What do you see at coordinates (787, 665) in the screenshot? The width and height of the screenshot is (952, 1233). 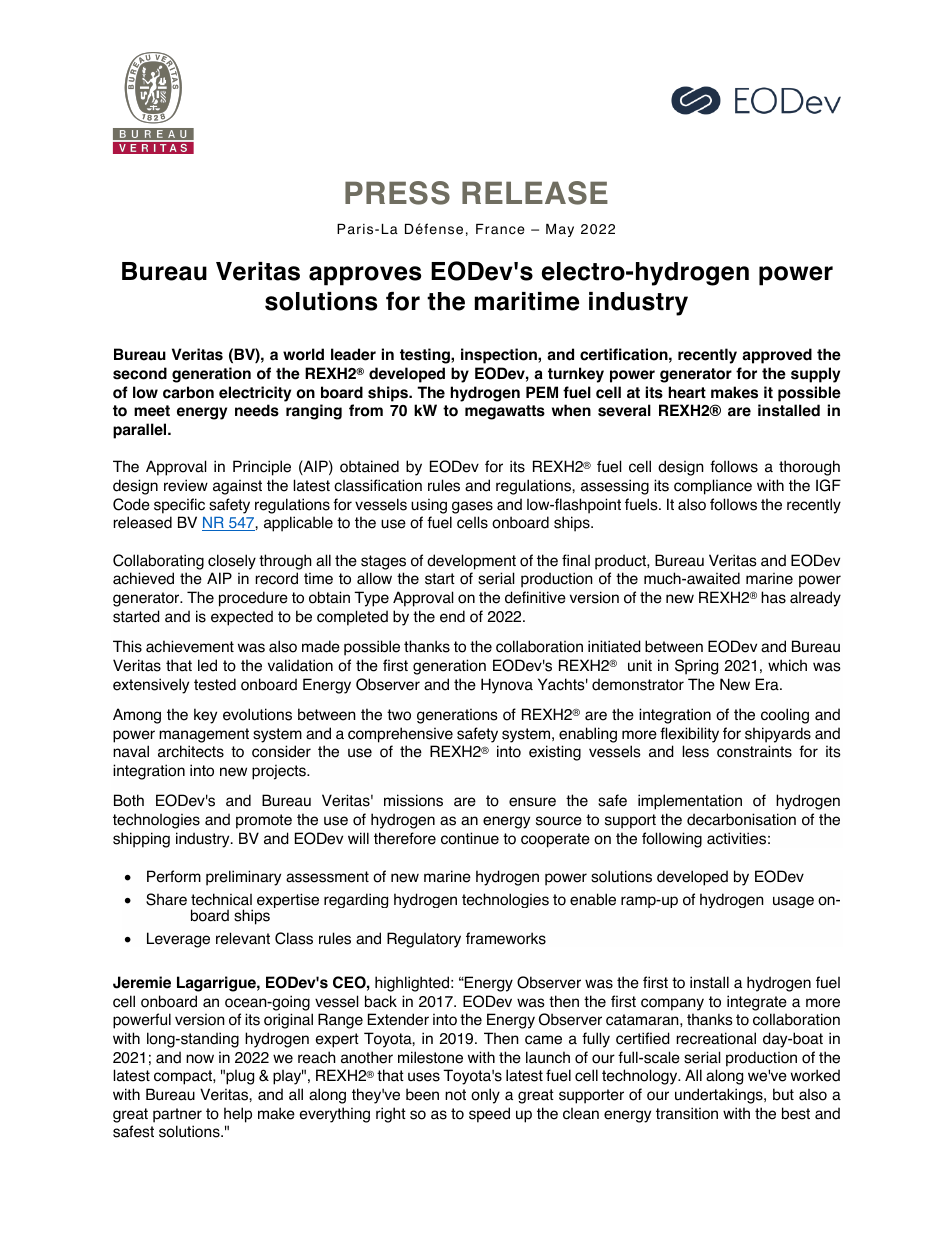 I see `which` at bounding box center [787, 665].
